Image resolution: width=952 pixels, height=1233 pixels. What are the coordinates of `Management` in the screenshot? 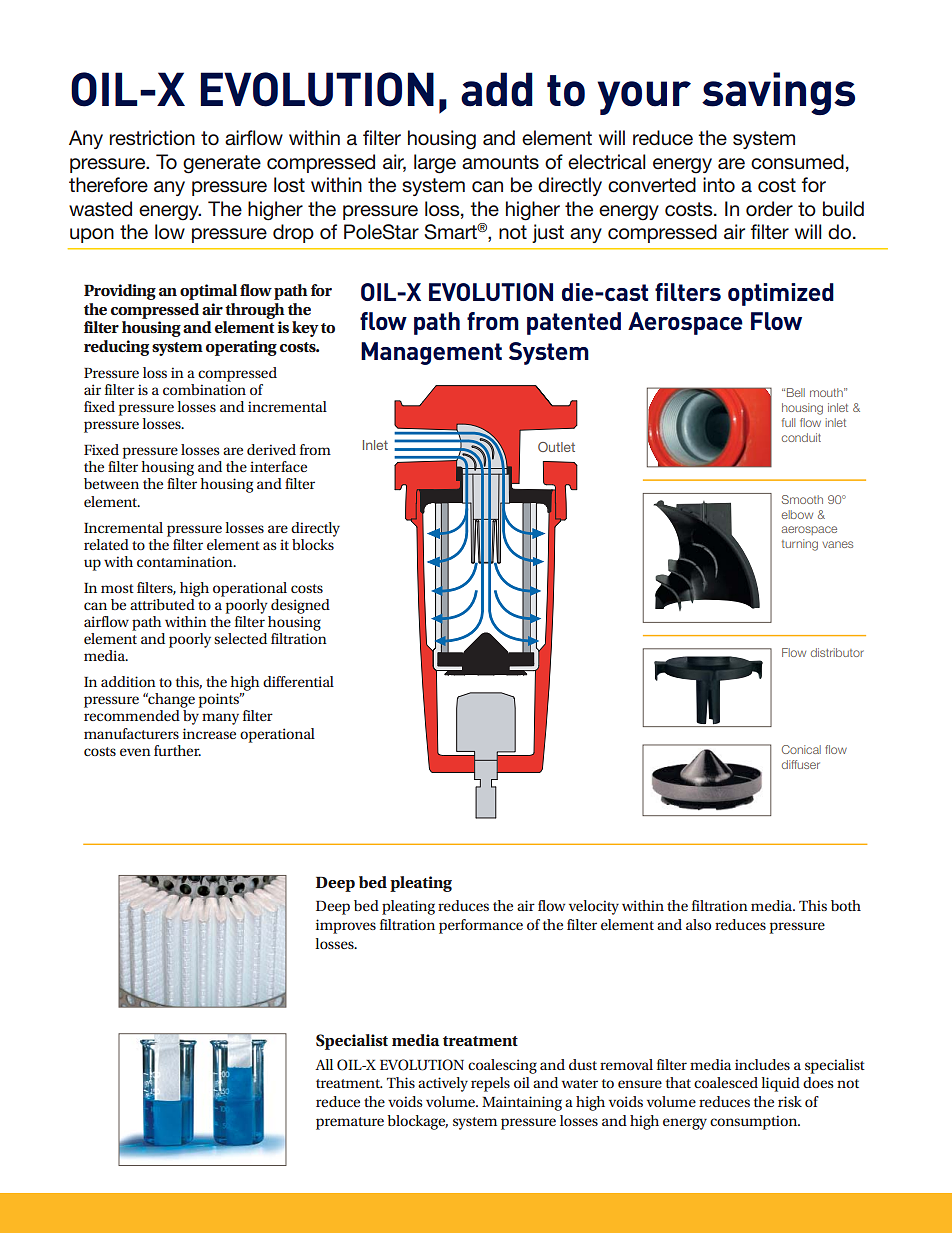 It's located at (431, 353).
